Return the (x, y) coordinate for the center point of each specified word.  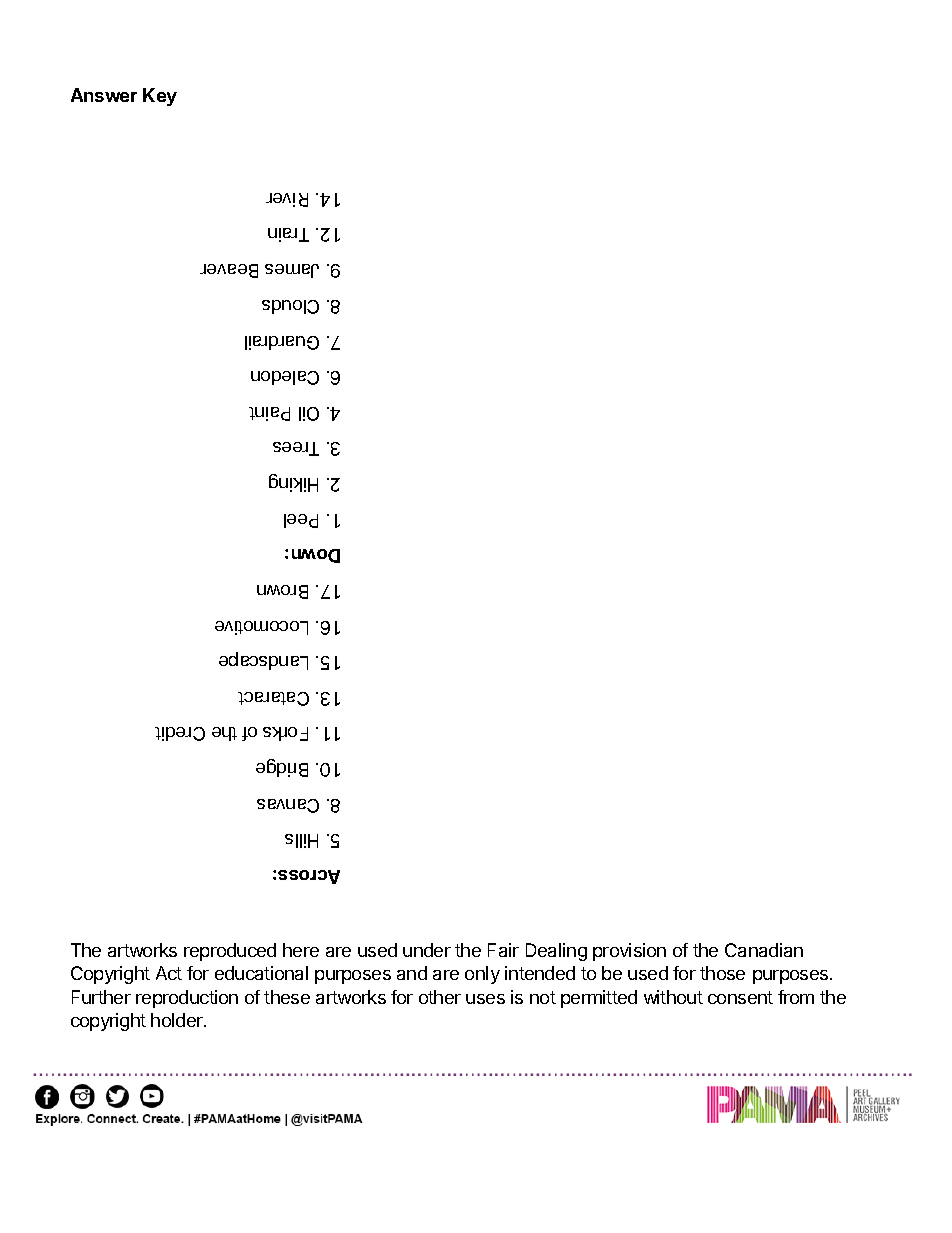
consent (740, 997)
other (440, 997)
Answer (104, 95)
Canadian (764, 950)
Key (160, 97)
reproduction (187, 999)
